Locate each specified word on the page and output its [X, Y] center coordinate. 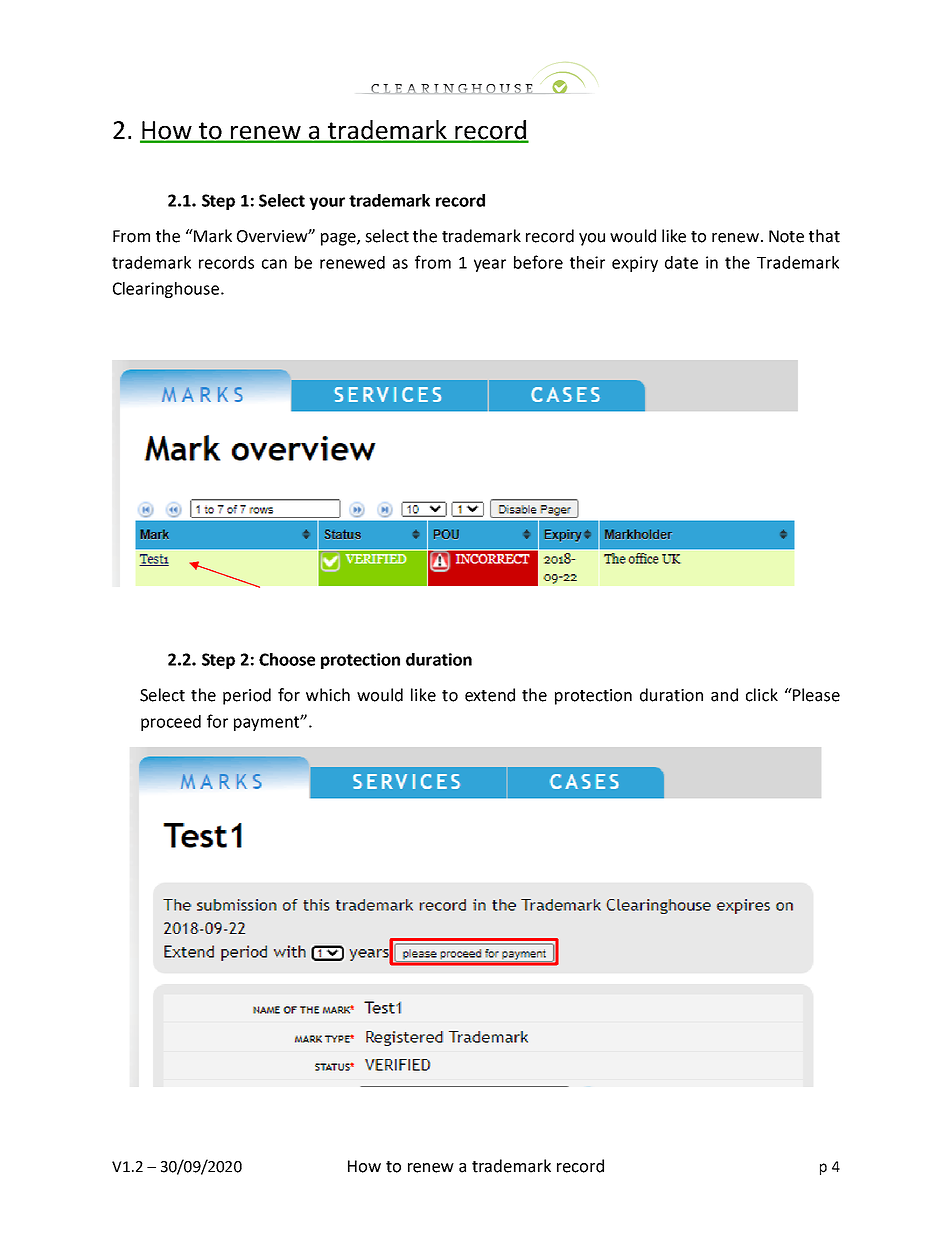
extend [490, 695]
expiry [635, 264]
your [327, 203]
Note [786, 236]
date [681, 262]
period [247, 696]
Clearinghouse [167, 290]
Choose [287, 659]
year [490, 265]
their [587, 262]
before [538, 262]
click [762, 695]
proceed [171, 723]
